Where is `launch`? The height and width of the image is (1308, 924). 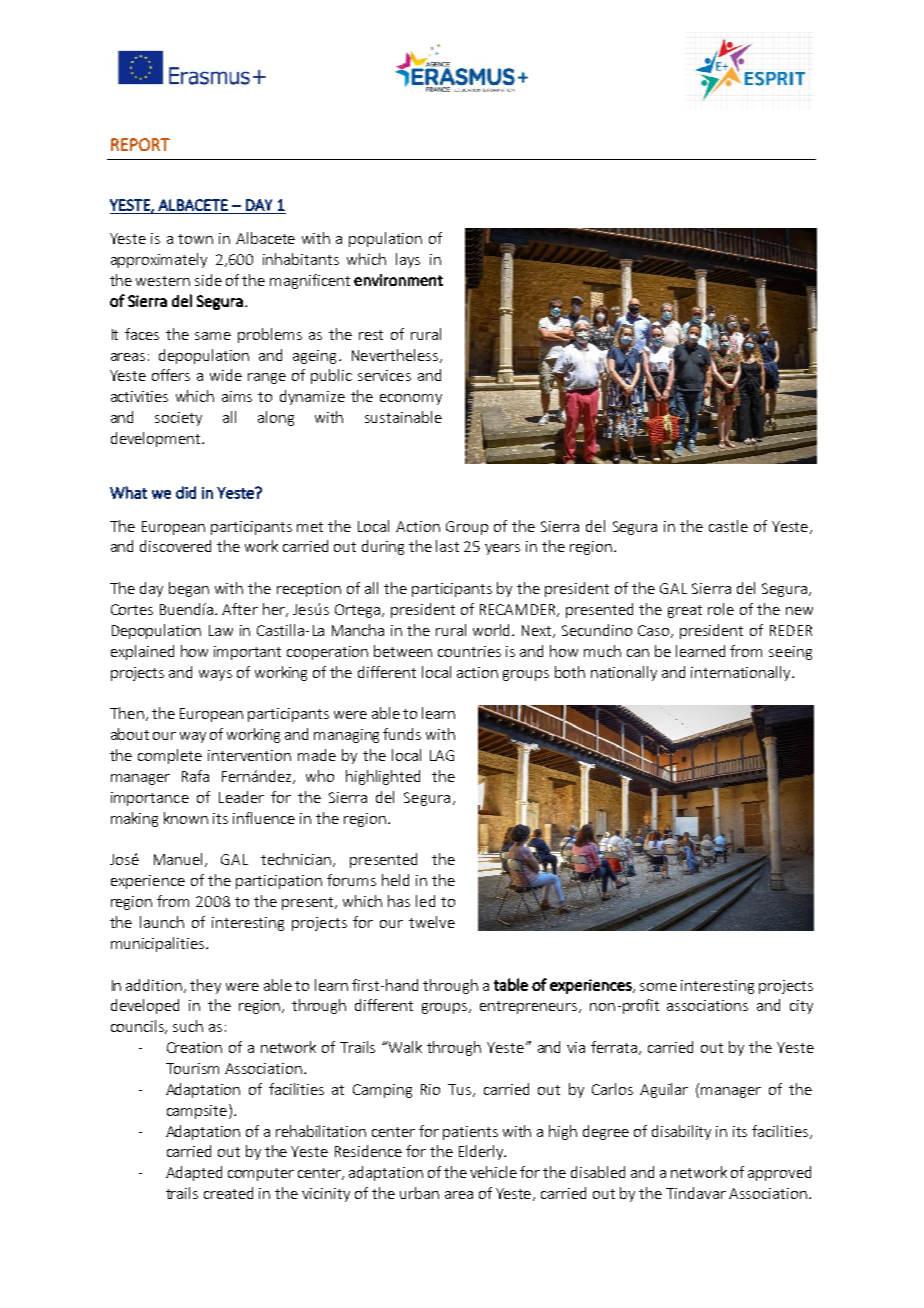
launch is located at coordinates (162, 922).
